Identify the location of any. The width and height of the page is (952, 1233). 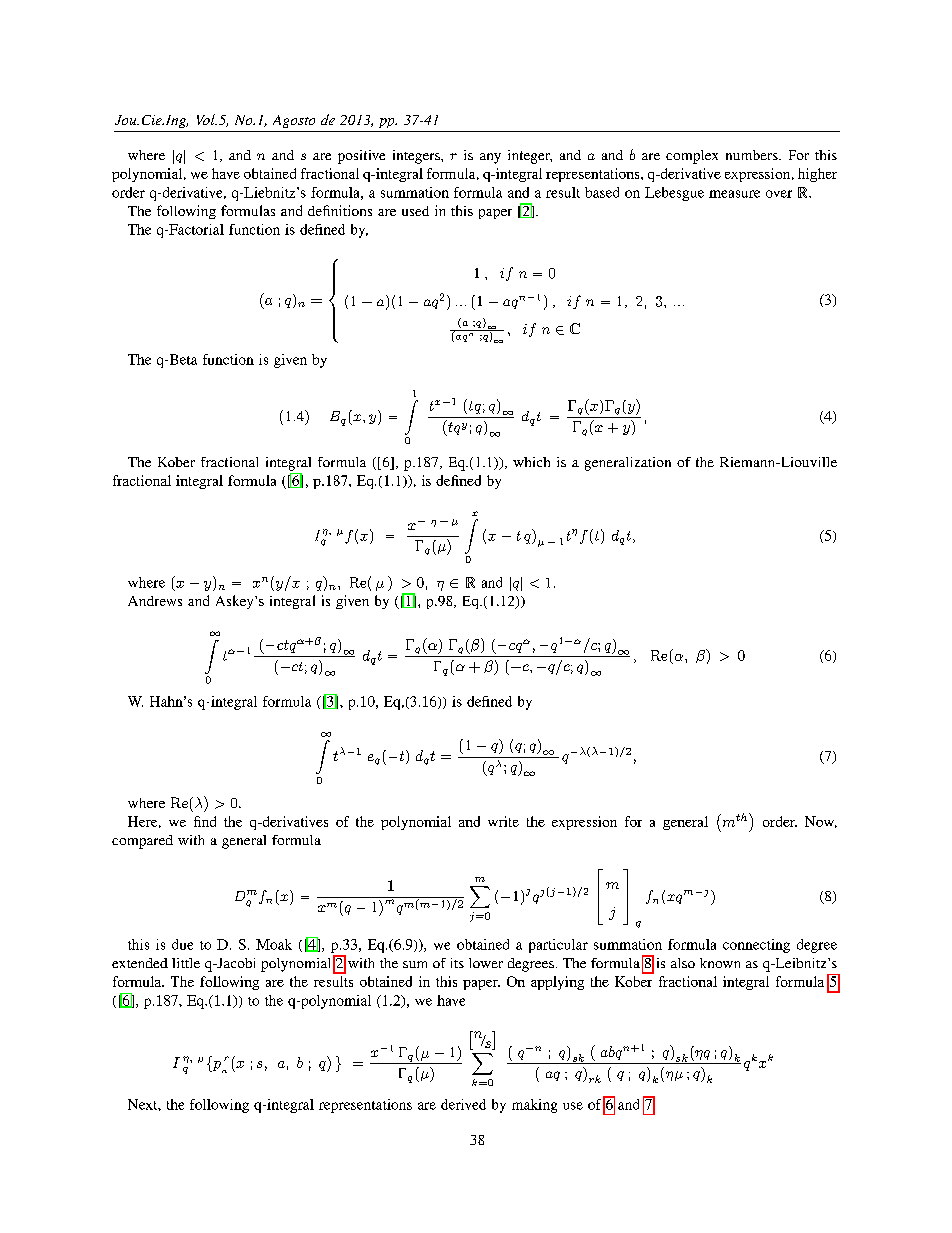
(490, 158).
